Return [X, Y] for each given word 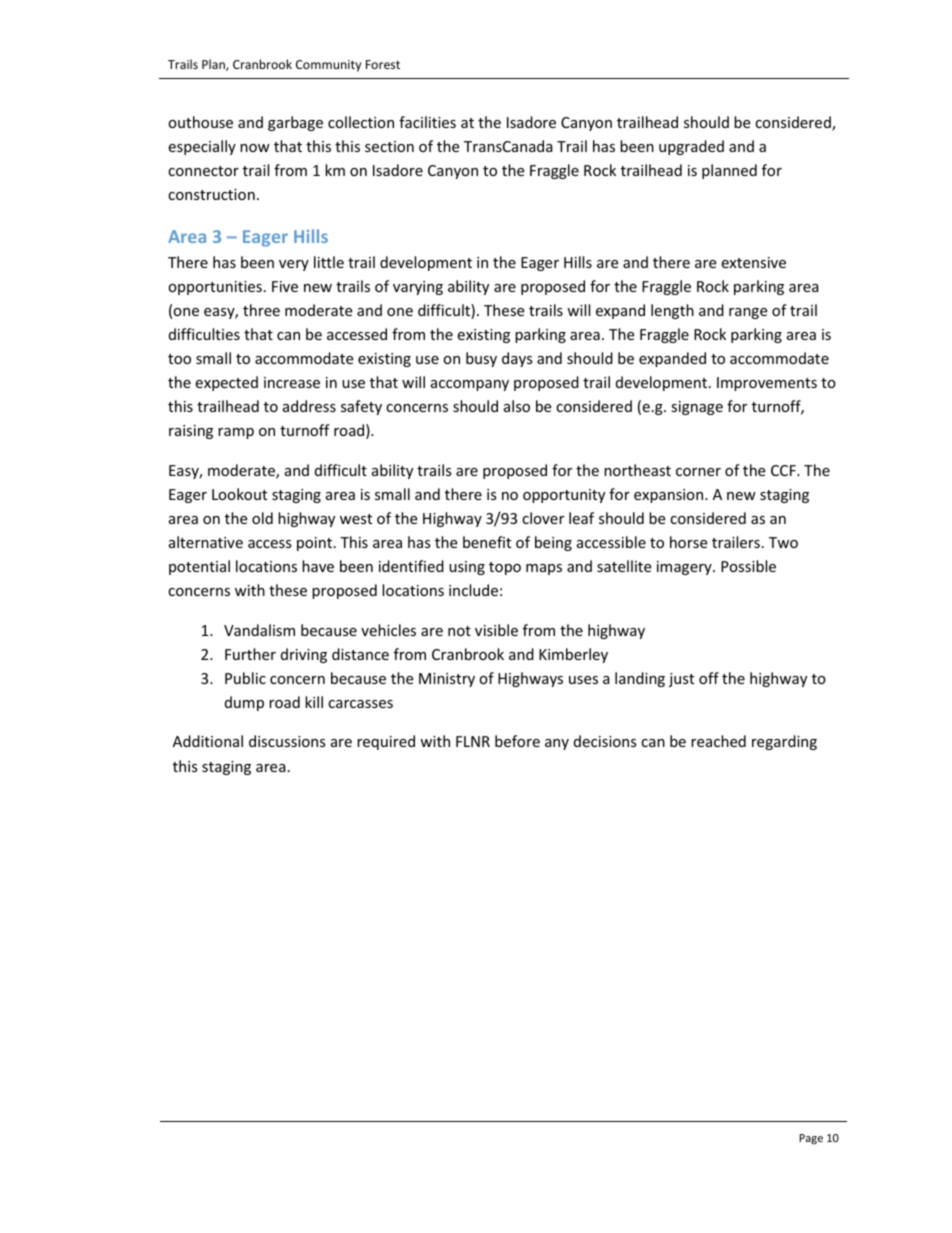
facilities [427, 122]
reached [718, 741]
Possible [748, 566]
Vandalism [259, 630]
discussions [287, 741]
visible [496, 630]
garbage [295, 123]
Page [811, 1139]
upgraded [691, 147]
